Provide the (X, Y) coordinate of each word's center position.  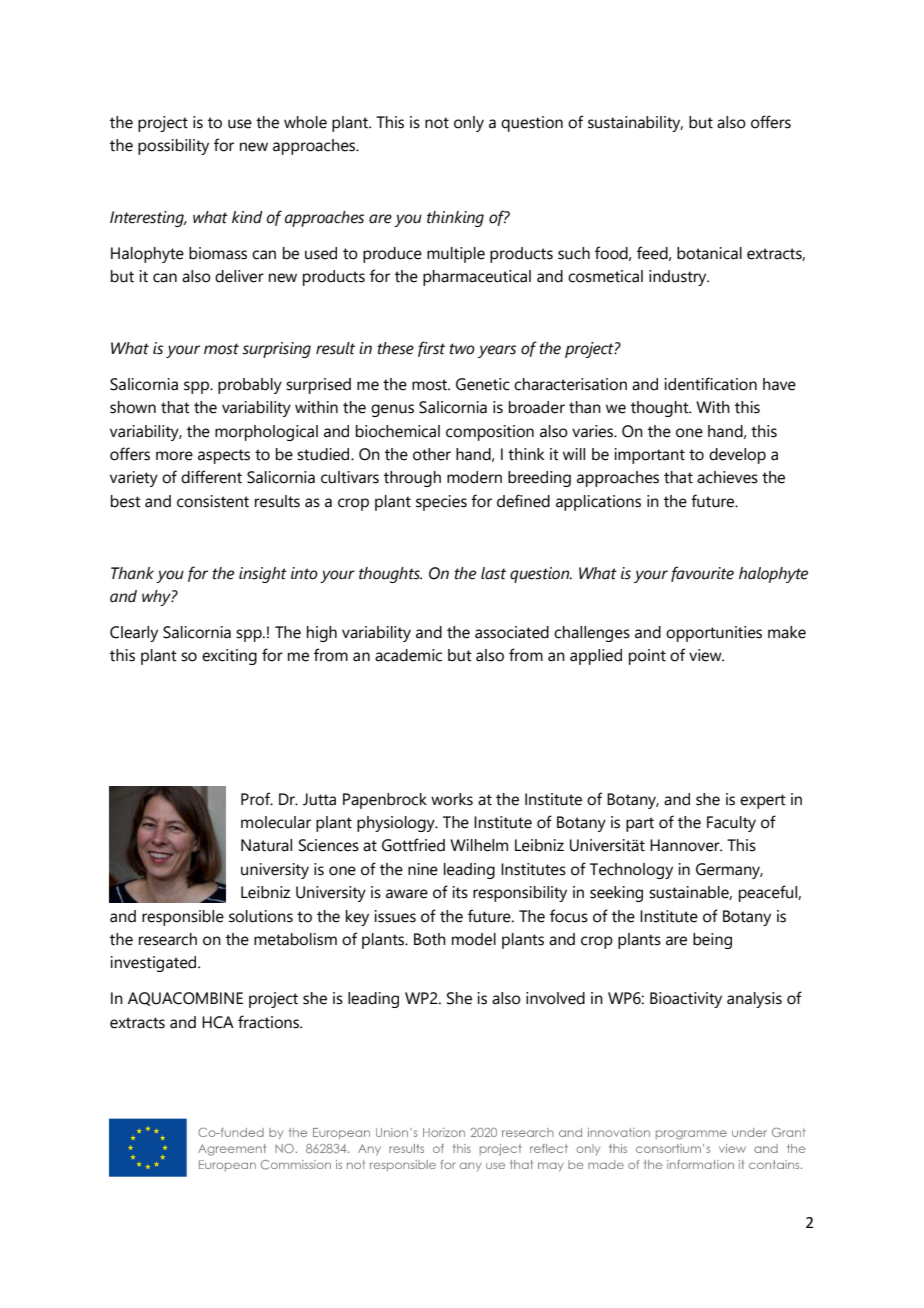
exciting (229, 657)
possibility (173, 147)
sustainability (635, 124)
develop (737, 456)
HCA (218, 1022)
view (706, 655)
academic (408, 655)
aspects (224, 456)
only (469, 124)
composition (490, 433)
